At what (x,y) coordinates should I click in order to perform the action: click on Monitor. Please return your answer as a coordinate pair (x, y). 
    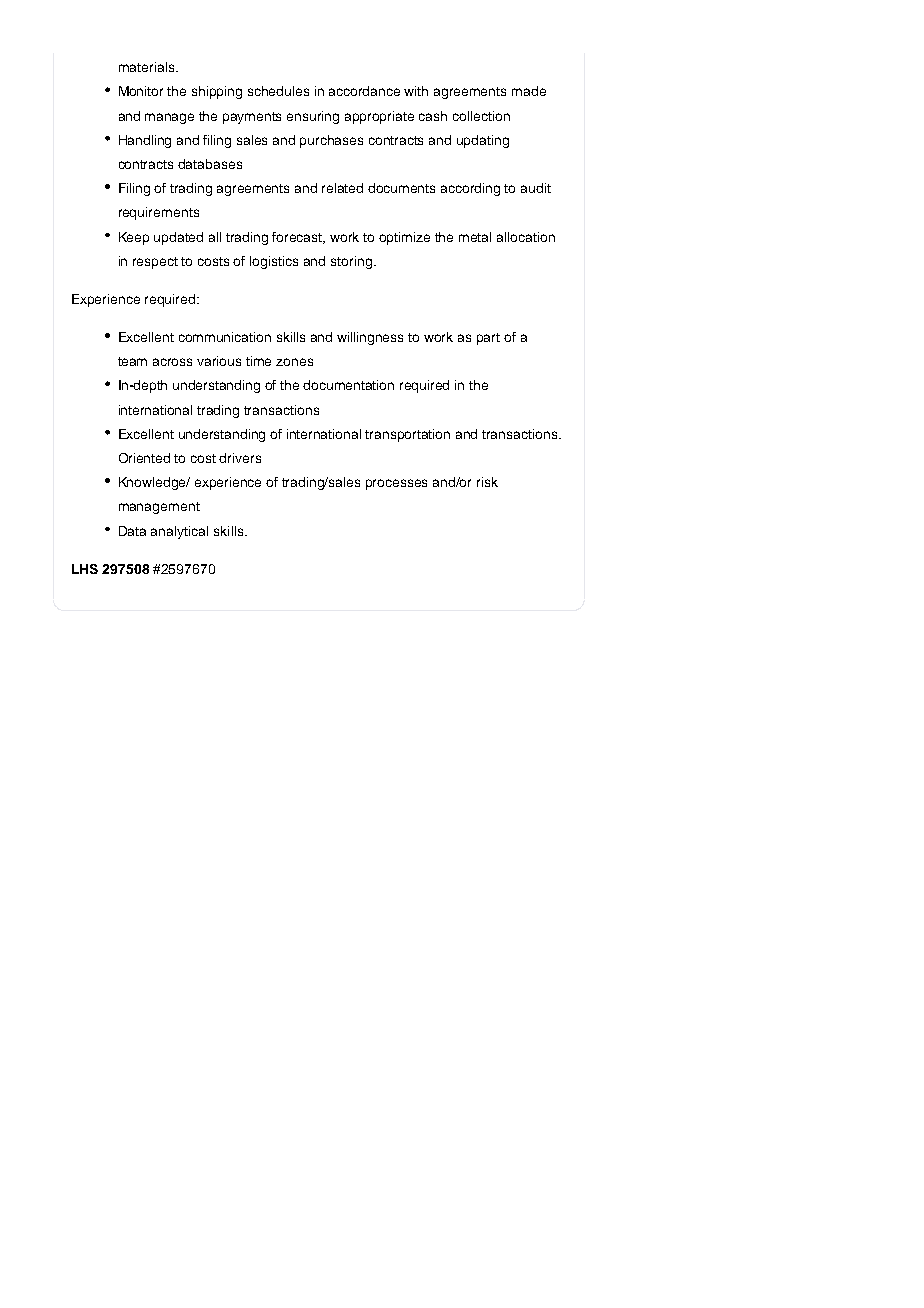
    Looking at the image, I should click on (141, 91).
